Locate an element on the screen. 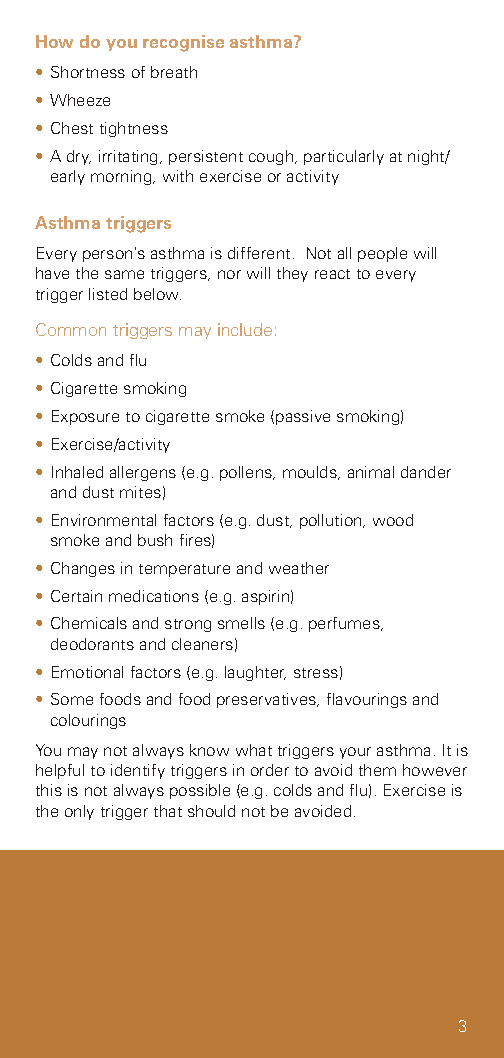 This screenshot has height=1058, width=504. weather is located at coordinates (299, 568).
